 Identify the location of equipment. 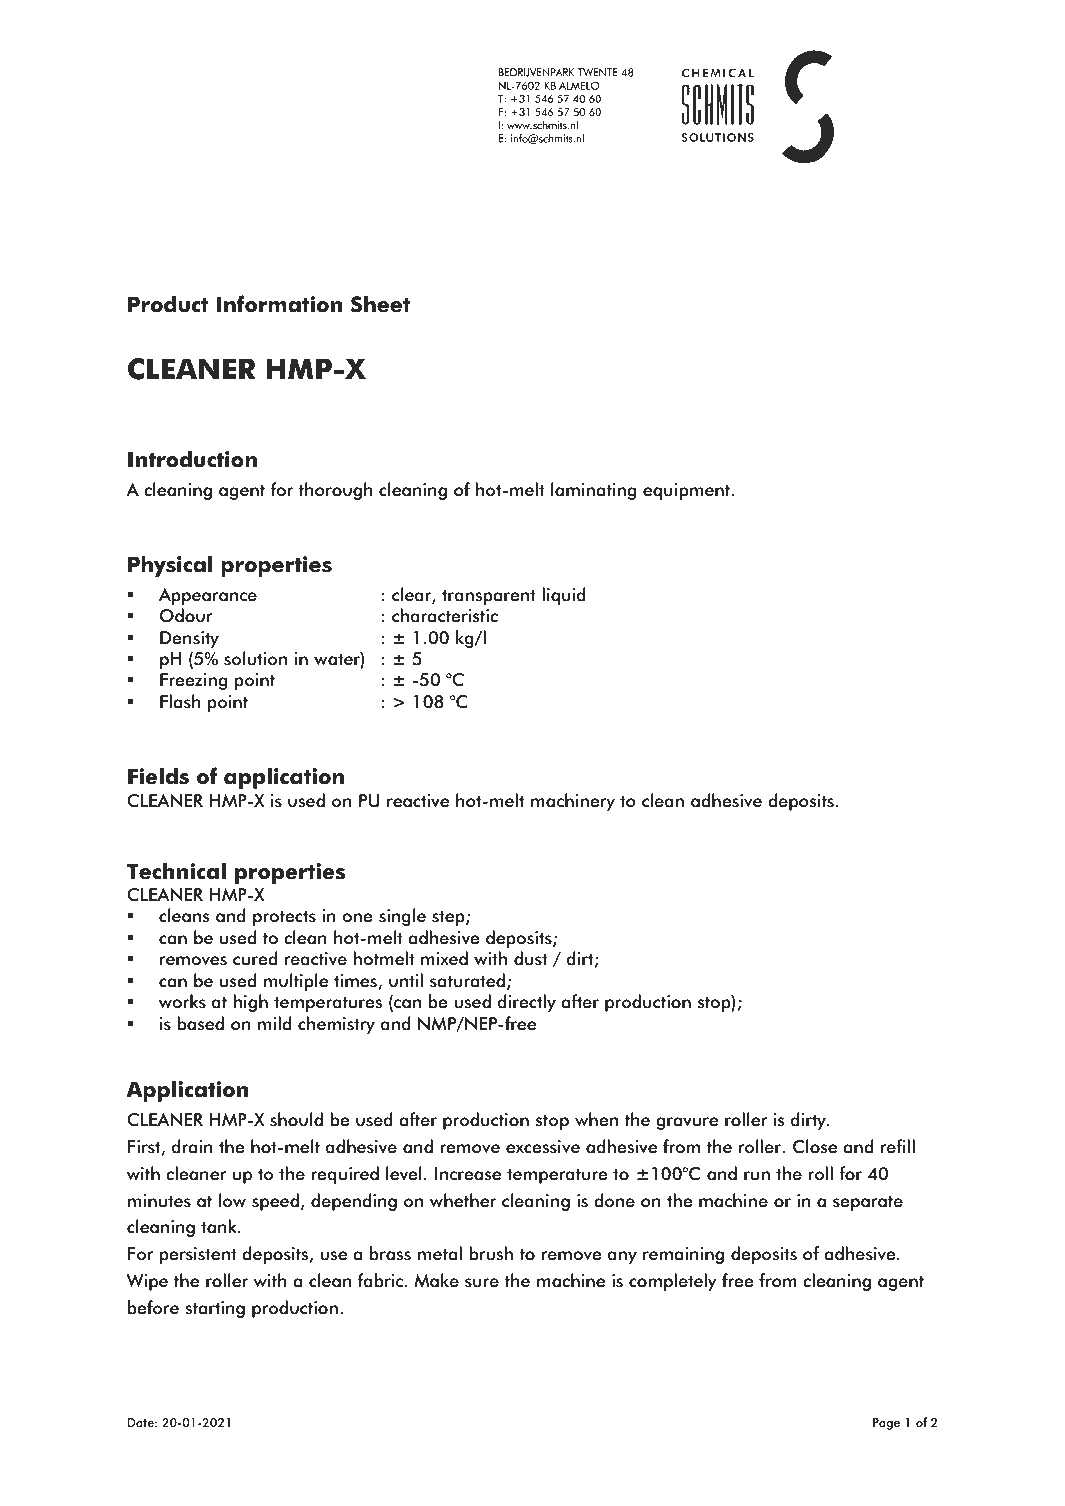
(686, 491).
